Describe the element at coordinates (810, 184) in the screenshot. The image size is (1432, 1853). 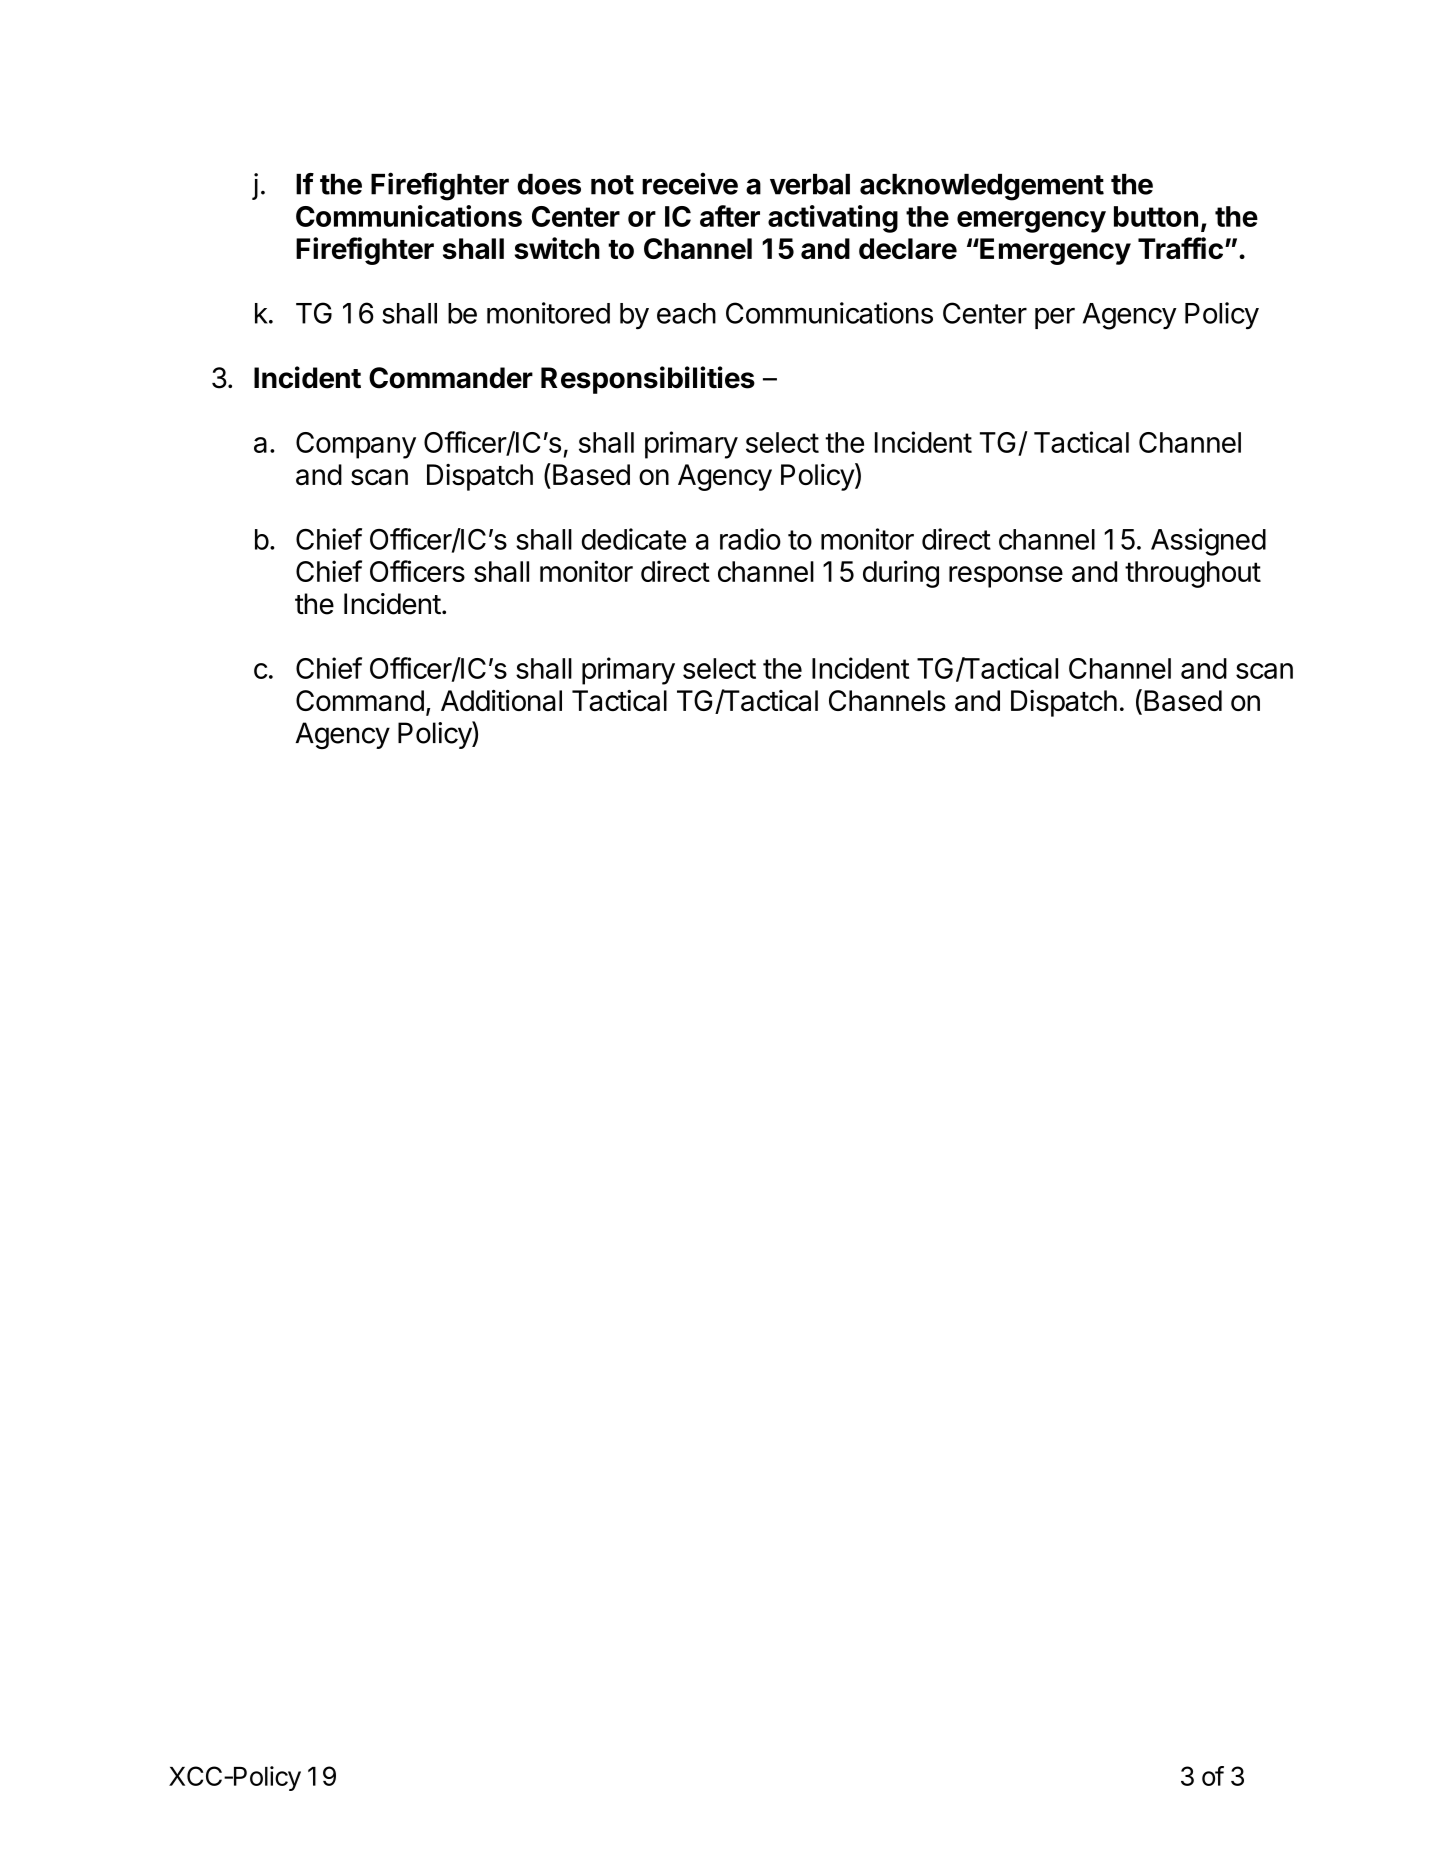
I see `verbal` at that location.
